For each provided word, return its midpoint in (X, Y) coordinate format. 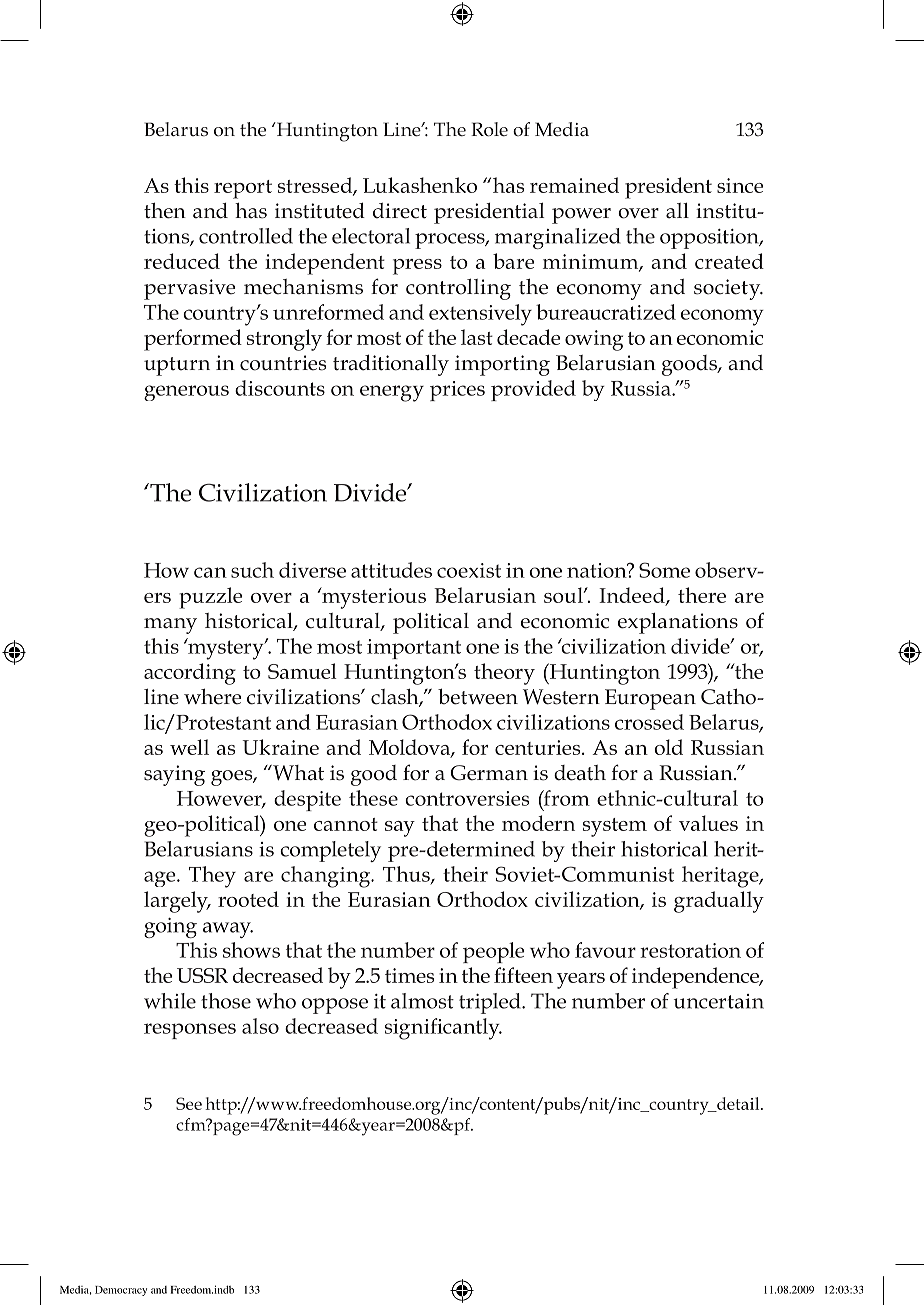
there (702, 595)
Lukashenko (420, 185)
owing (594, 340)
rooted (248, 899)
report (243, 189)
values (708, 823)
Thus (407, 875)
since (740, 185)
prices (457, 391)
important (414, 649)
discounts (280, 388)
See (189, 1103)
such (252, 570)
